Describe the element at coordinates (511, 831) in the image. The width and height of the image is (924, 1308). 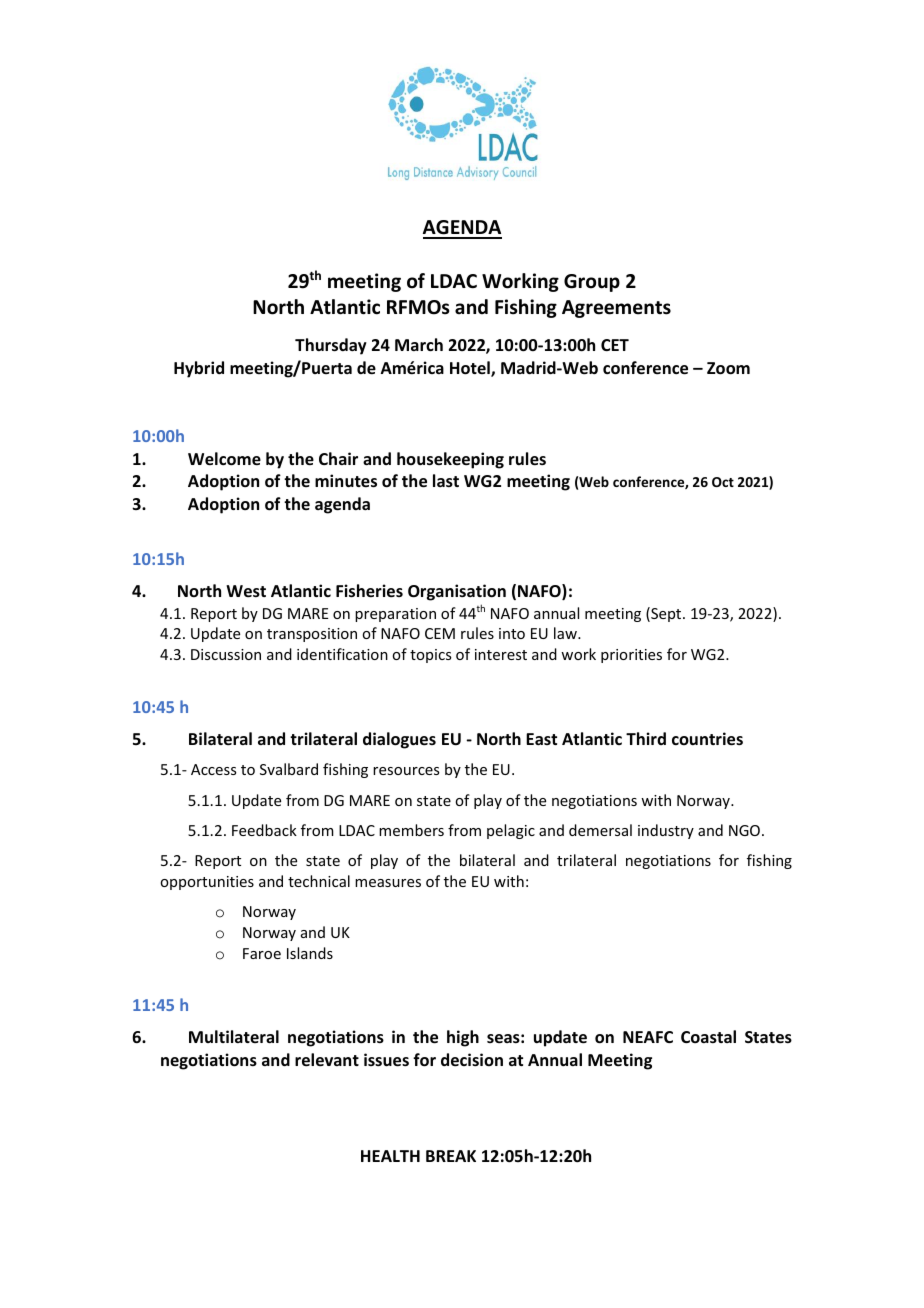
I see `pelagic` at that location.
